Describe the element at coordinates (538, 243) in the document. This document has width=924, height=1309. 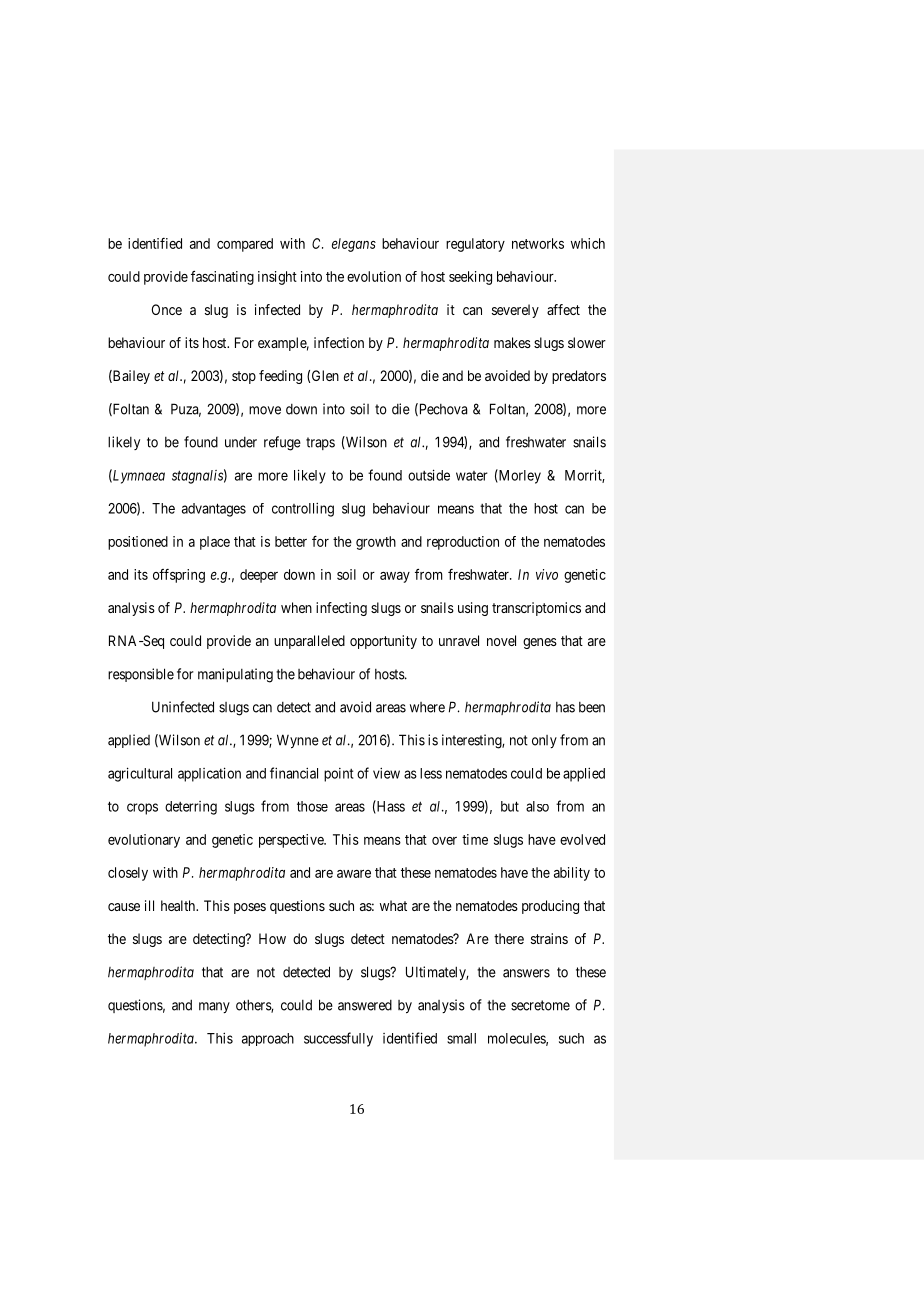
I see `networks` at that location.
